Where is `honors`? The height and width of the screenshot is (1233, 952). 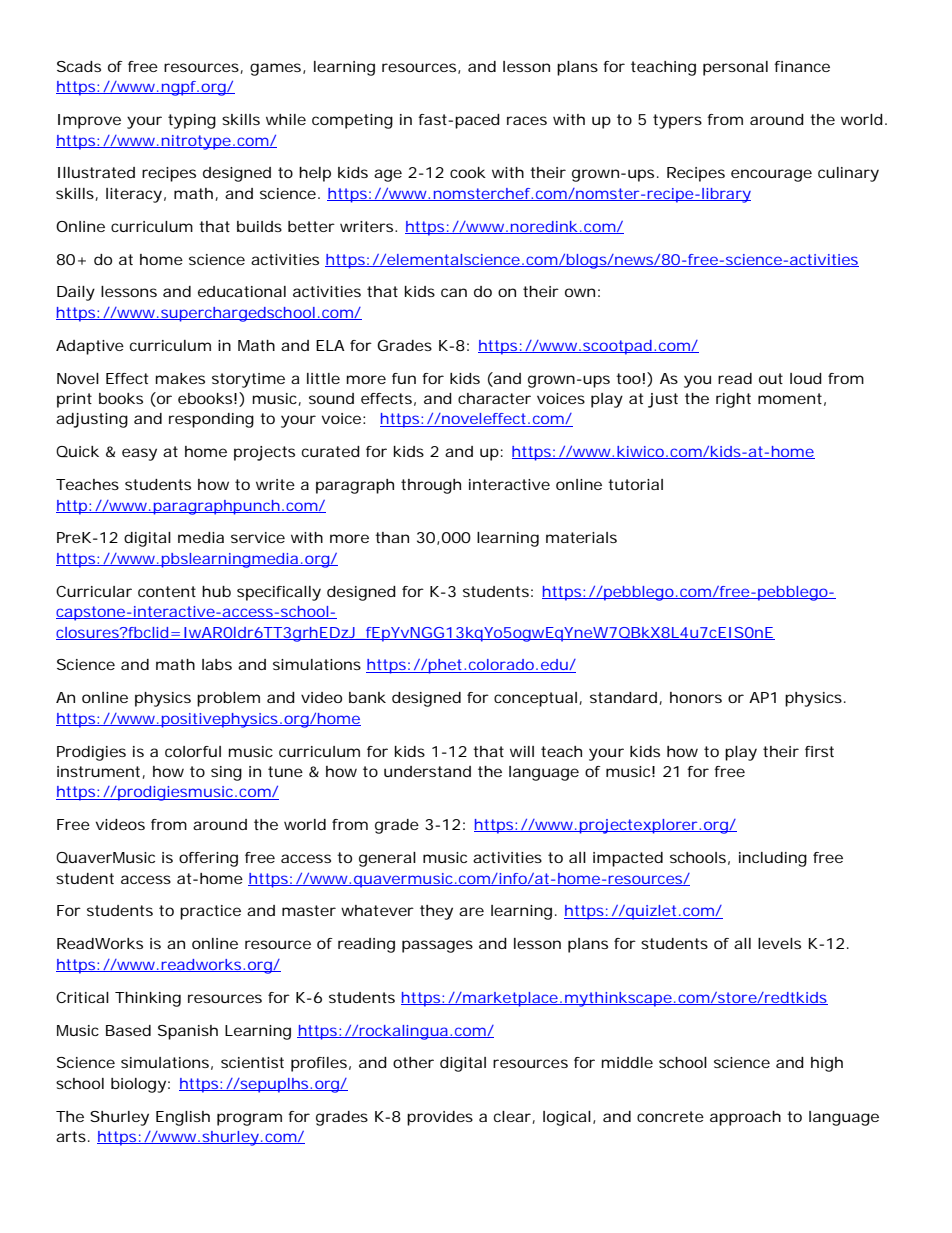
honors is located at coordinates (696, 697).
